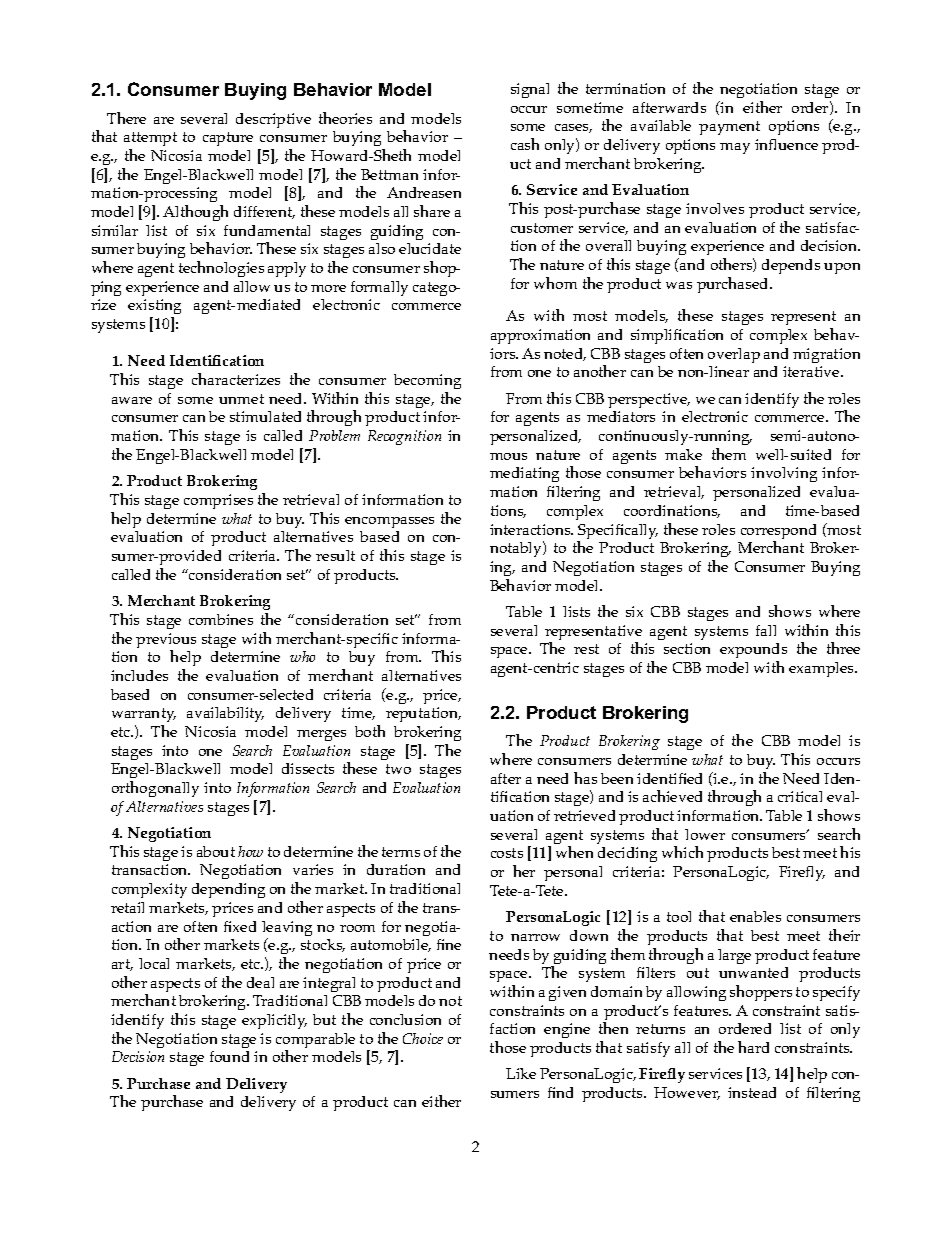  What do you see at coordinates (524, 474) in the screenshot?
I see `mediating` at bounding box center [524, 474].
